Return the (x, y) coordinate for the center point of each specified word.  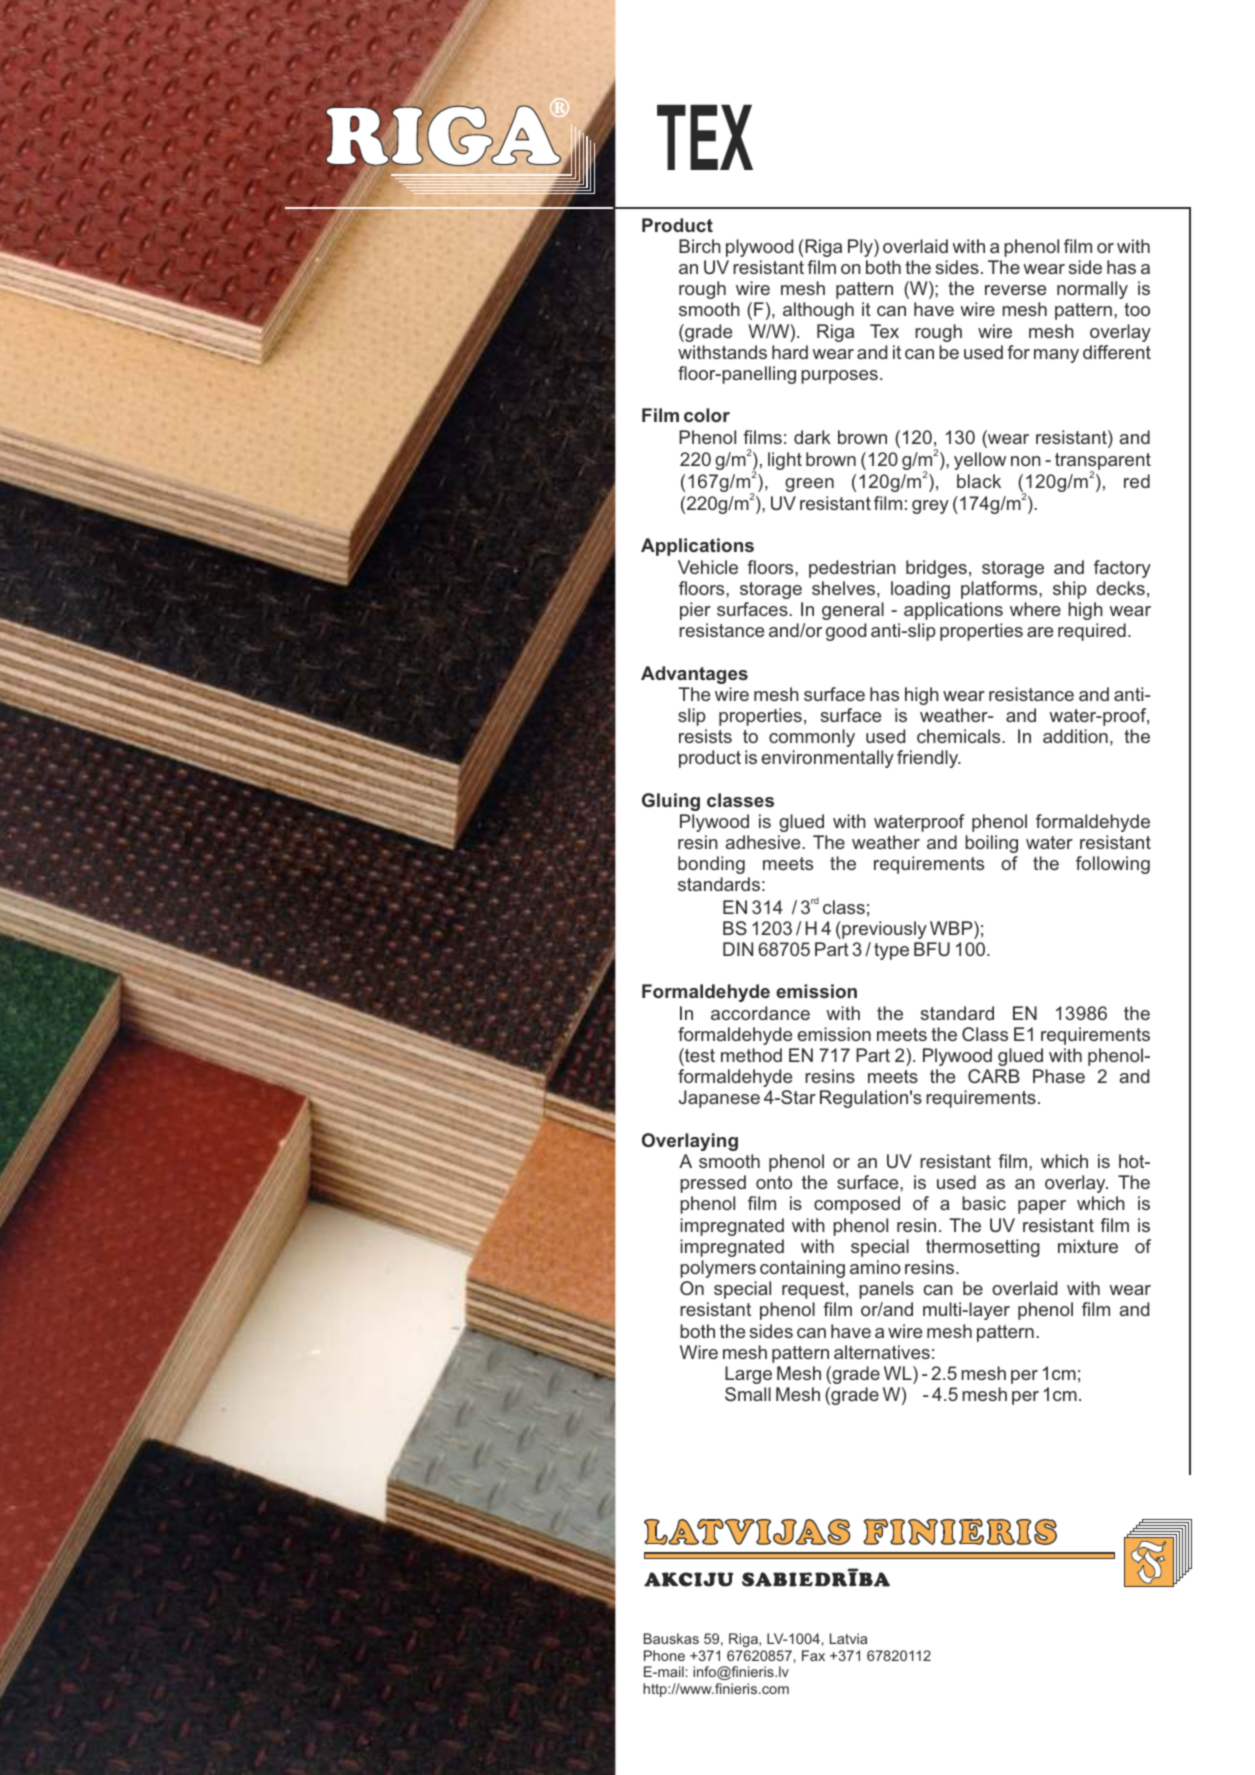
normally (1092, 290)
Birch (700, 246)
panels (886, 1290)
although (818, 311)
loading (920, 590)
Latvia (848, 1638)
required (1092, 632)
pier (695, 611)
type (891, 951)
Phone (664, 1655)
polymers (718, 1269)
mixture (1088, 1246)
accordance (760, 1013)
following (1113, 865)
